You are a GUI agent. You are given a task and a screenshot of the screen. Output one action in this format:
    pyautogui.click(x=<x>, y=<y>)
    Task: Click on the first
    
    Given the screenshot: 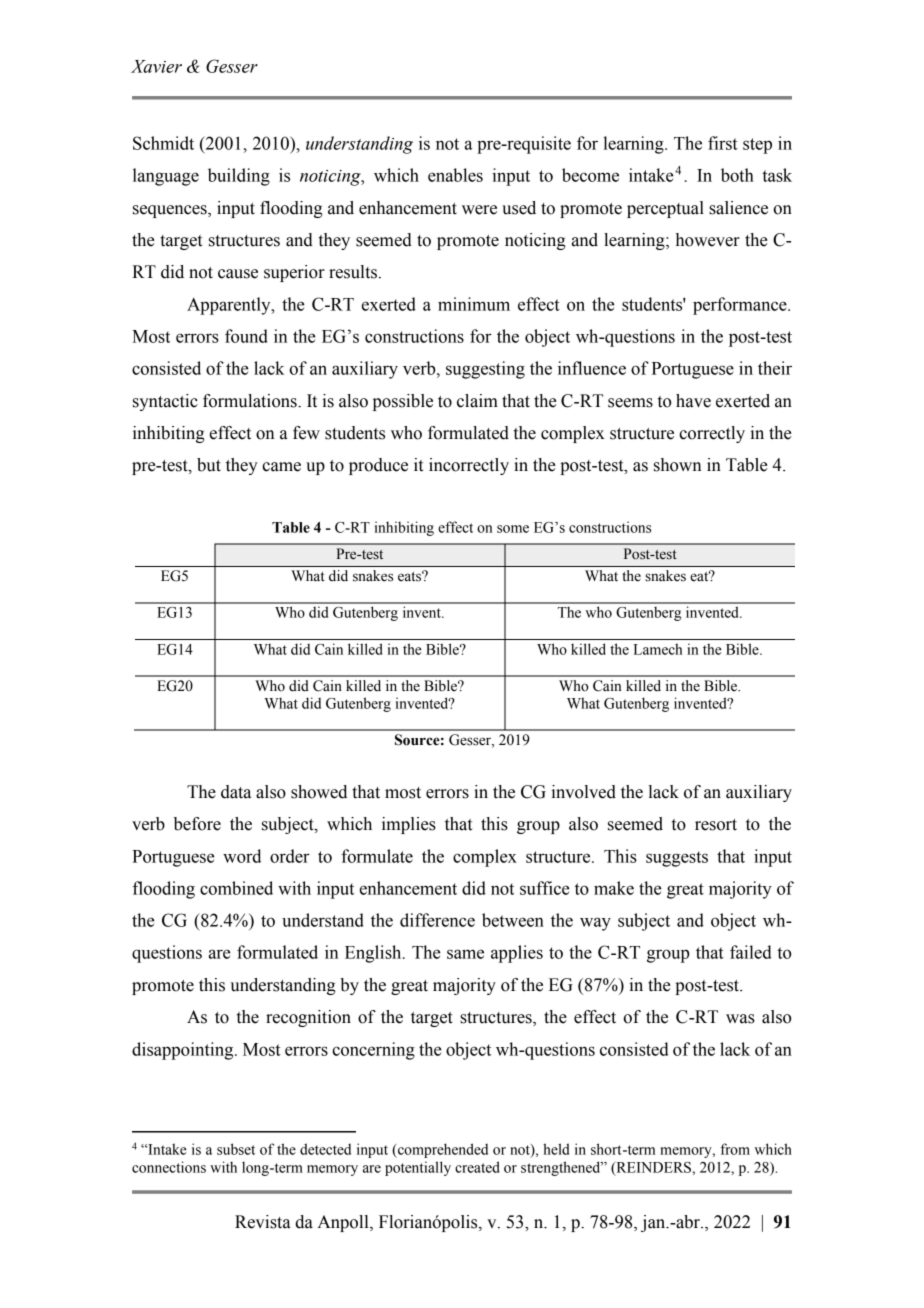 What is the action you would take?
    pyautogui.click(x=723, y=143)
